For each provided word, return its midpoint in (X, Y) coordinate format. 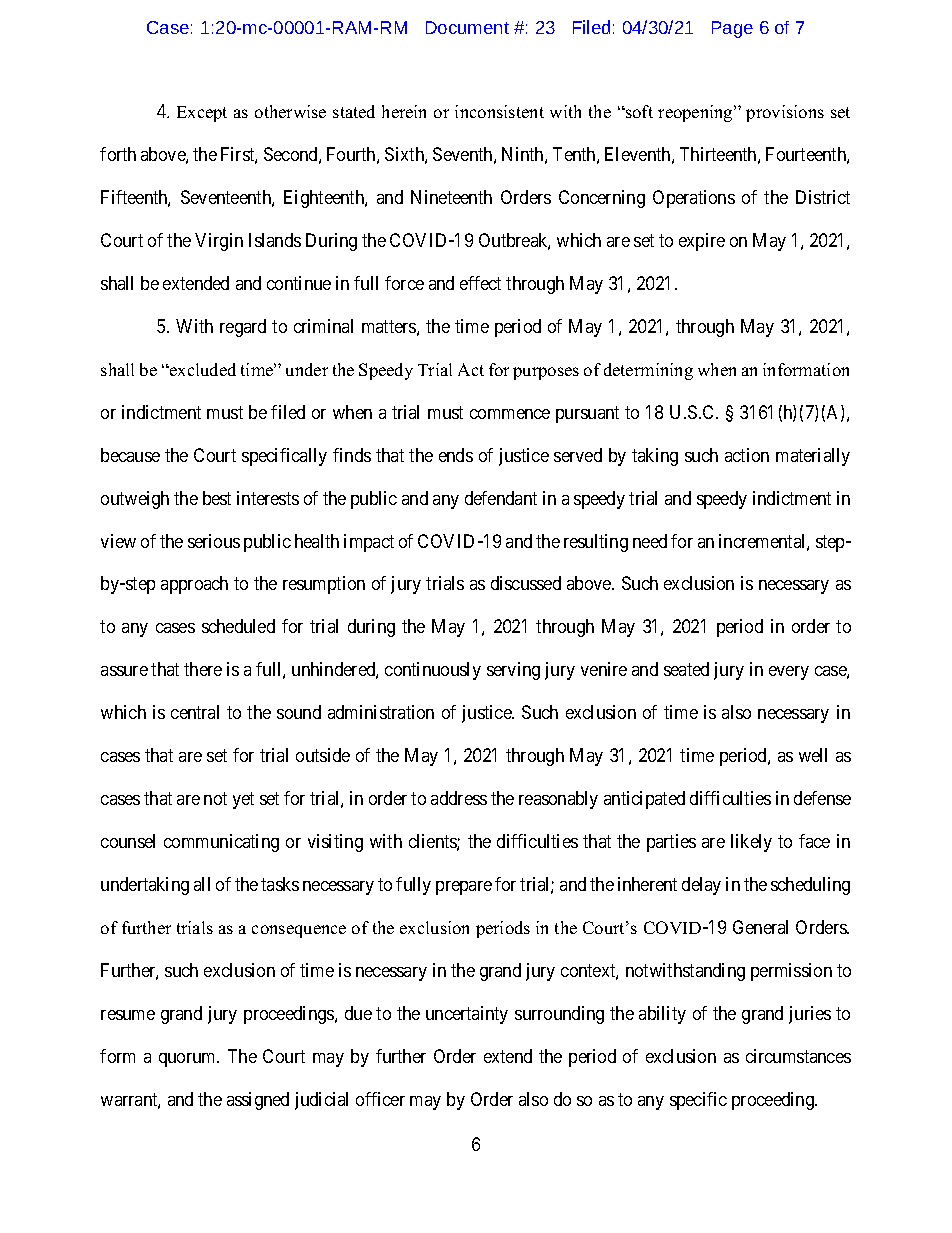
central (195, 712)
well (813, 755)
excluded (202, 369)
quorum (189, 1060)
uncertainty (467, 1015)
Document (467, 27)
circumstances (798, 1056)
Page (732, 29)
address (459, 798)
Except (202, 114)
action (747, 455)
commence (510, 414)
